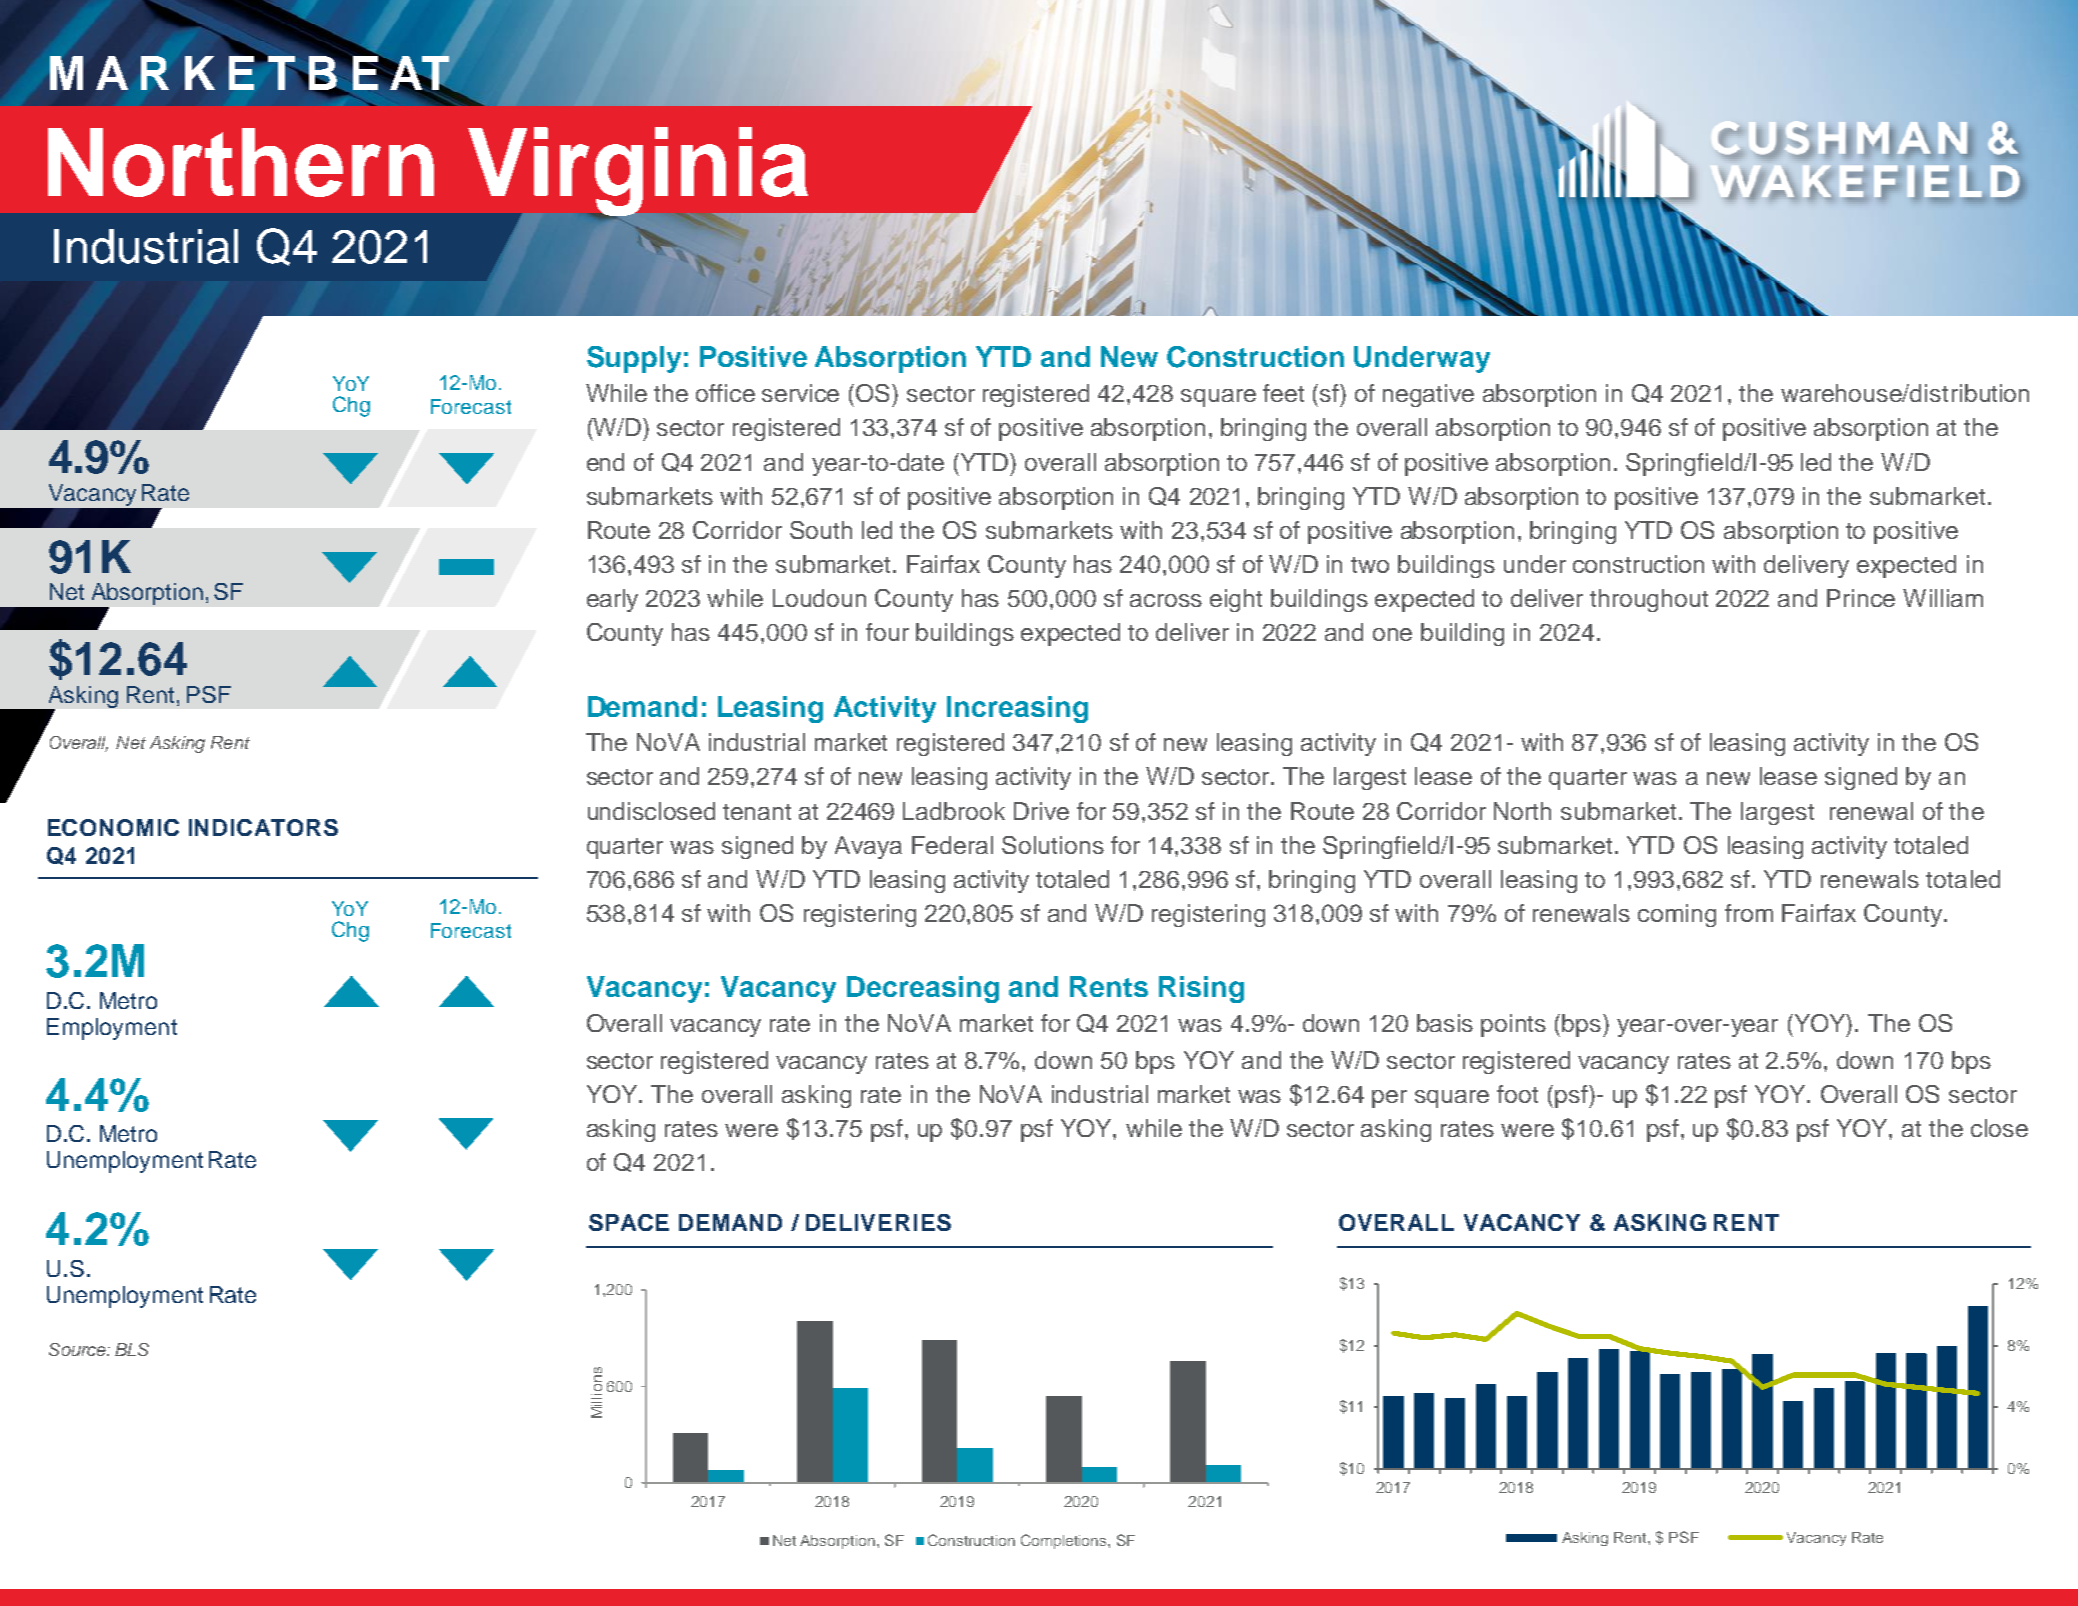 The height and width of the document is (1606, 2078). What do you see at coordinates (1428, 395) in the document?
I see `negative` at bounding box center [1428, 395].
